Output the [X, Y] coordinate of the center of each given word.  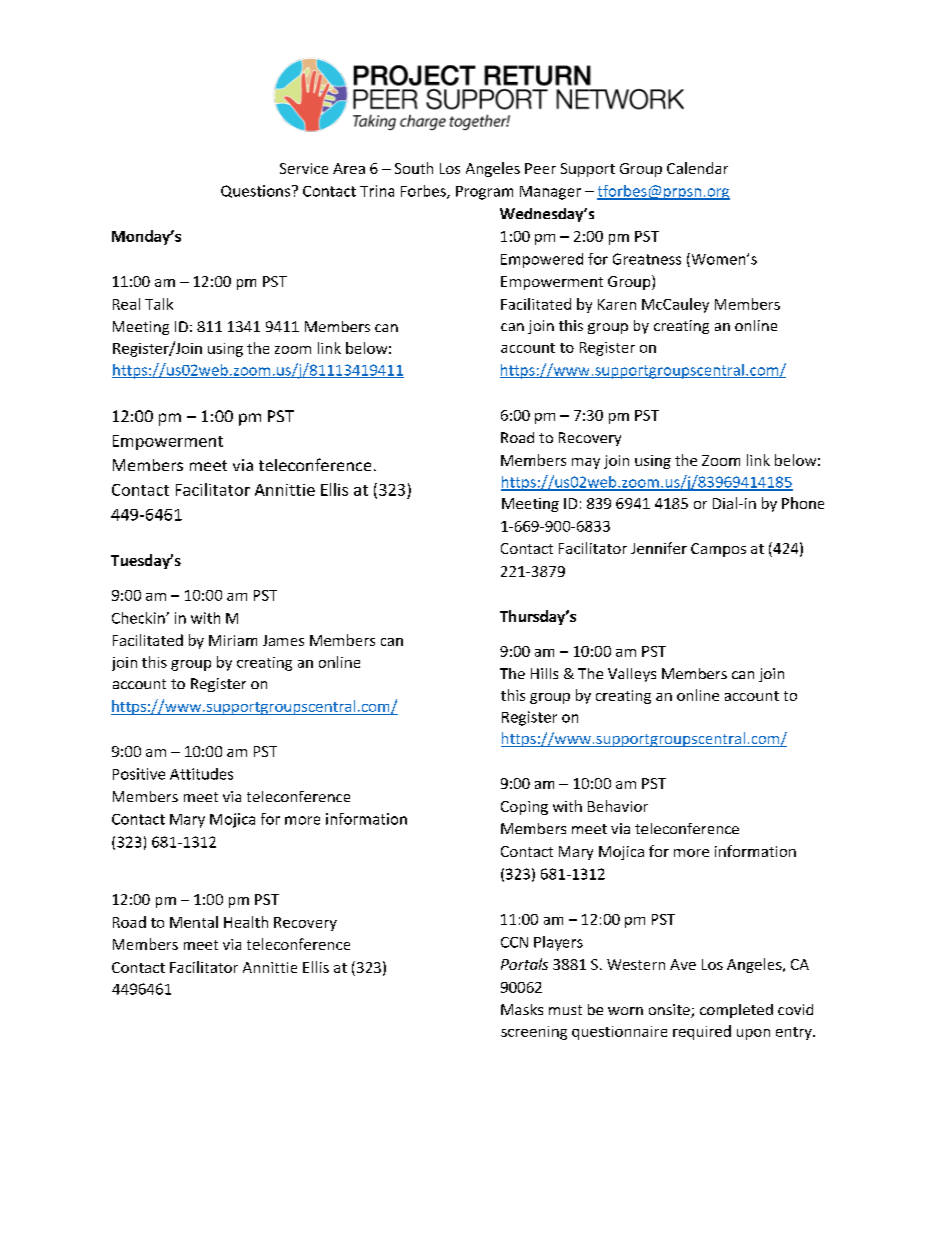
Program [484, 193]
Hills [544, 673]
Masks [522, 1009]
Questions [257, 191]
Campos [718, 550]
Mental [194, 922]
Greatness [647, 259]
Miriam [233, 640]
